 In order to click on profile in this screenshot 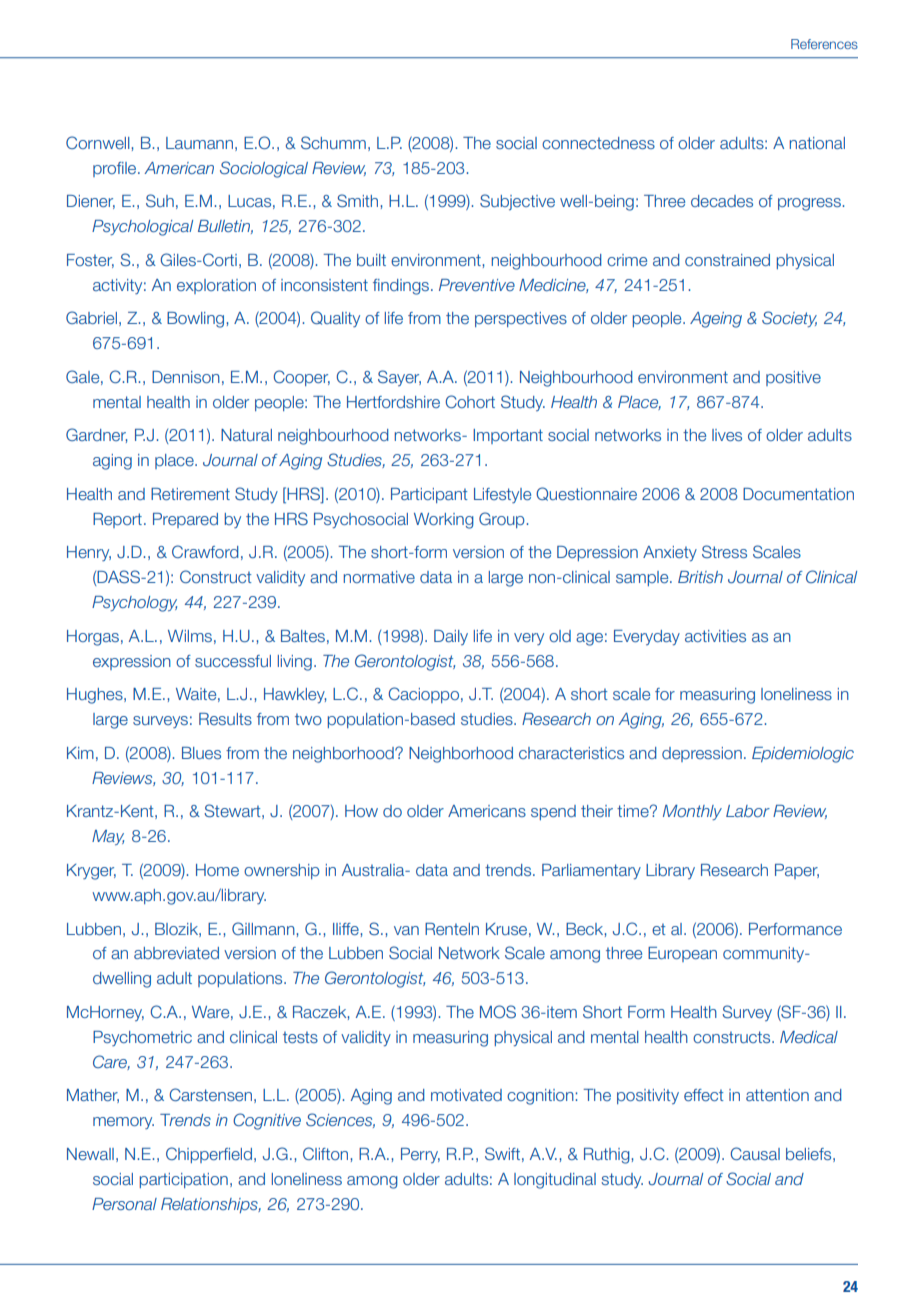, I will do `click(114, 169)`.
